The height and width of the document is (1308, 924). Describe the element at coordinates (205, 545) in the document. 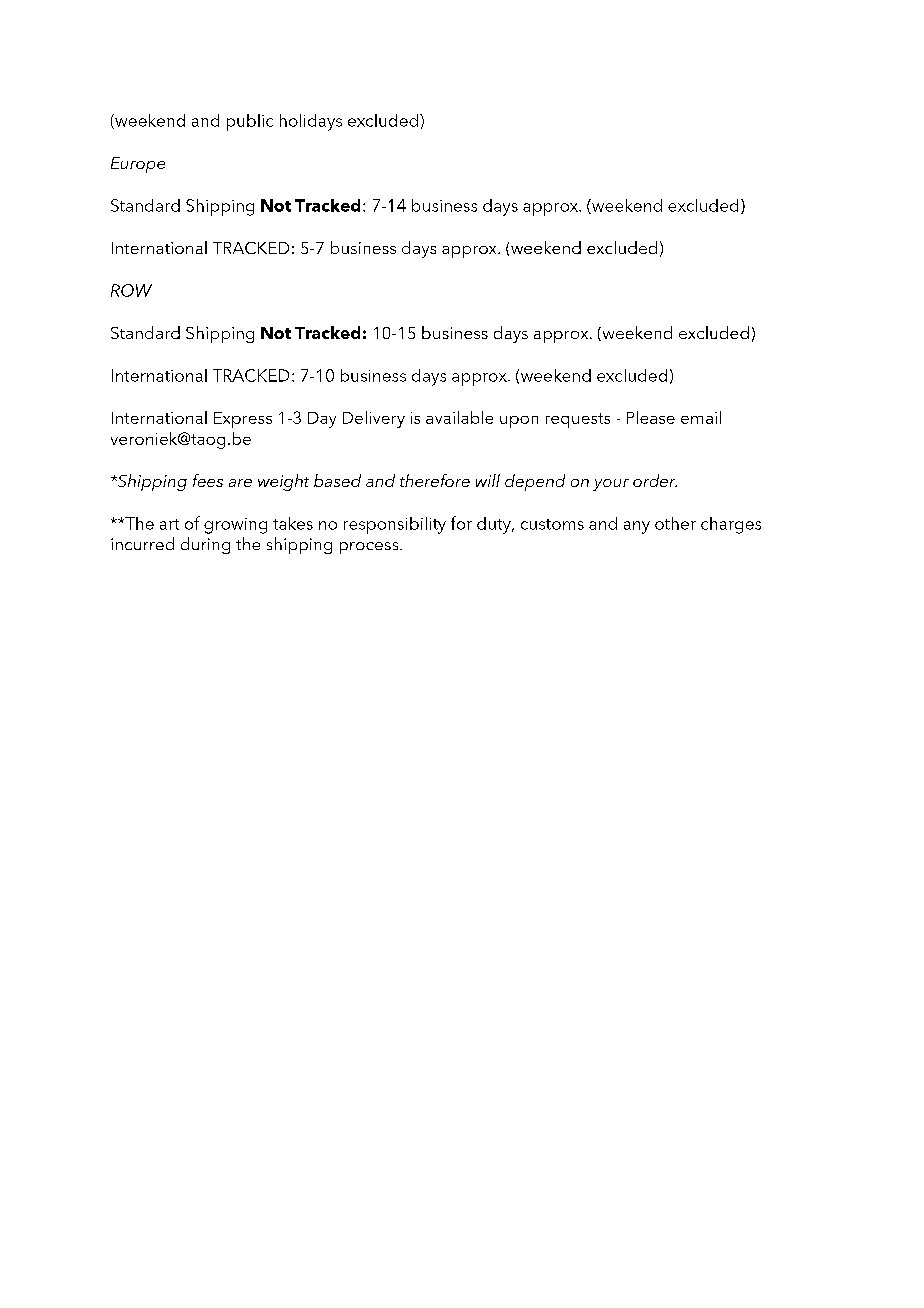

I see `during` at that location.
